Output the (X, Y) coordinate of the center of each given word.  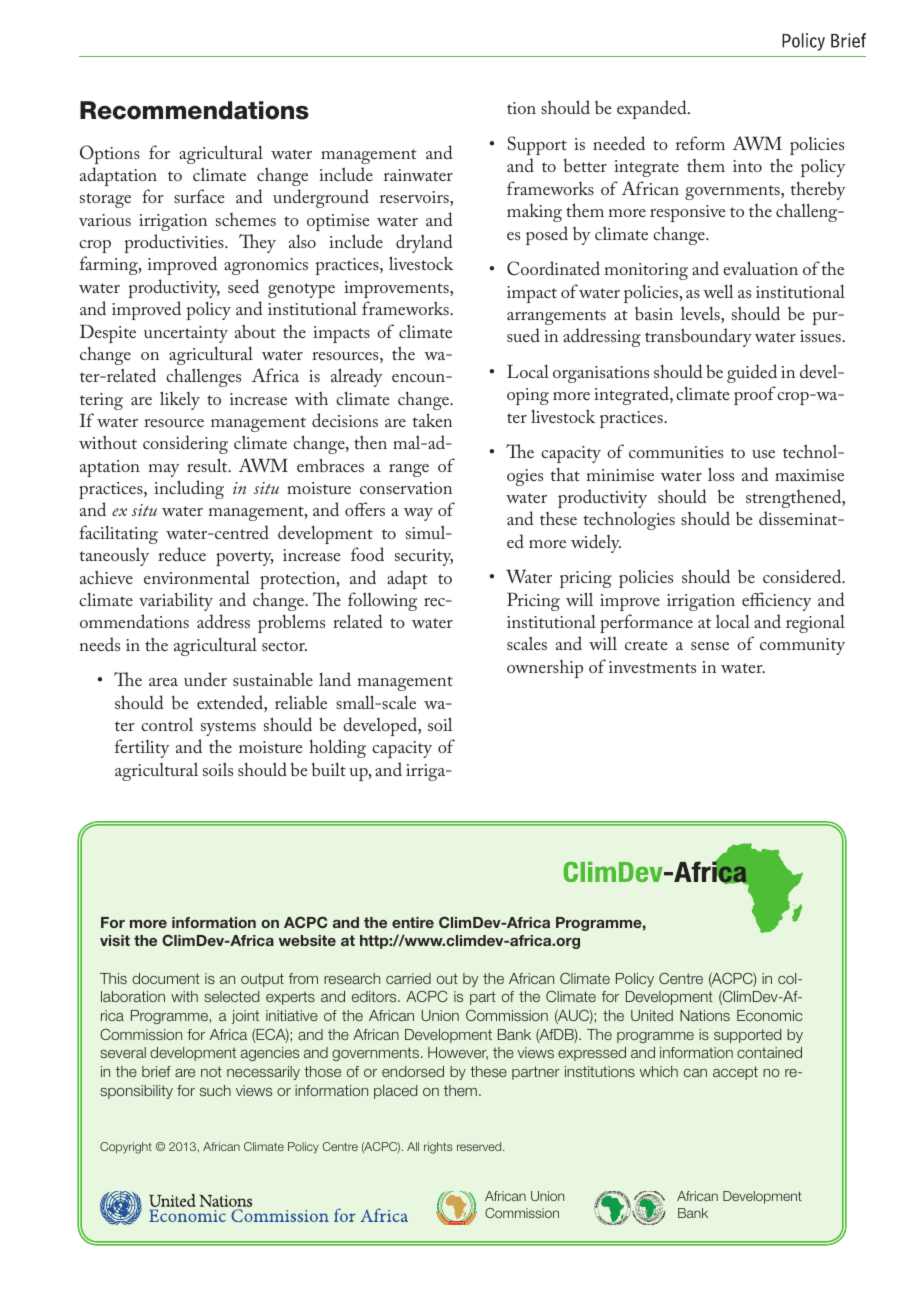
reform (700, 143)
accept (735, 1073)
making (534, 213)
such (215, 1090)
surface (199, 196)
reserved (480, 1146)
